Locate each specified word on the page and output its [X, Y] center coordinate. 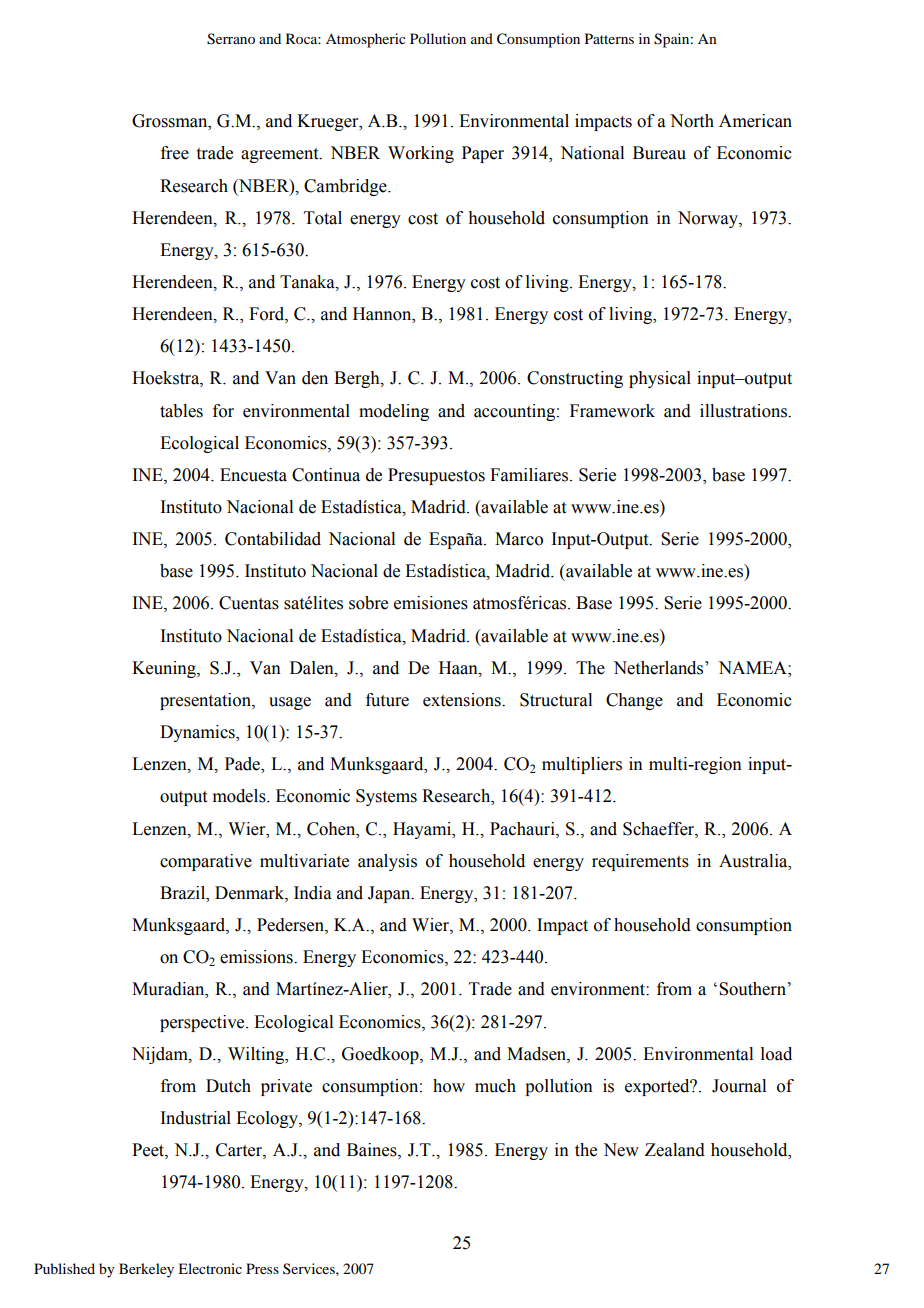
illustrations [744, 411]
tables [181, 411]
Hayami [423, 830]
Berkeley [146, 1270]
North [692, 121]
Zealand [675, 1150]
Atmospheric [366, 40]
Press [262, 1268]
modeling [394, 412]
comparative [206, 862]
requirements [640, 862]
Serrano [231, 39]
